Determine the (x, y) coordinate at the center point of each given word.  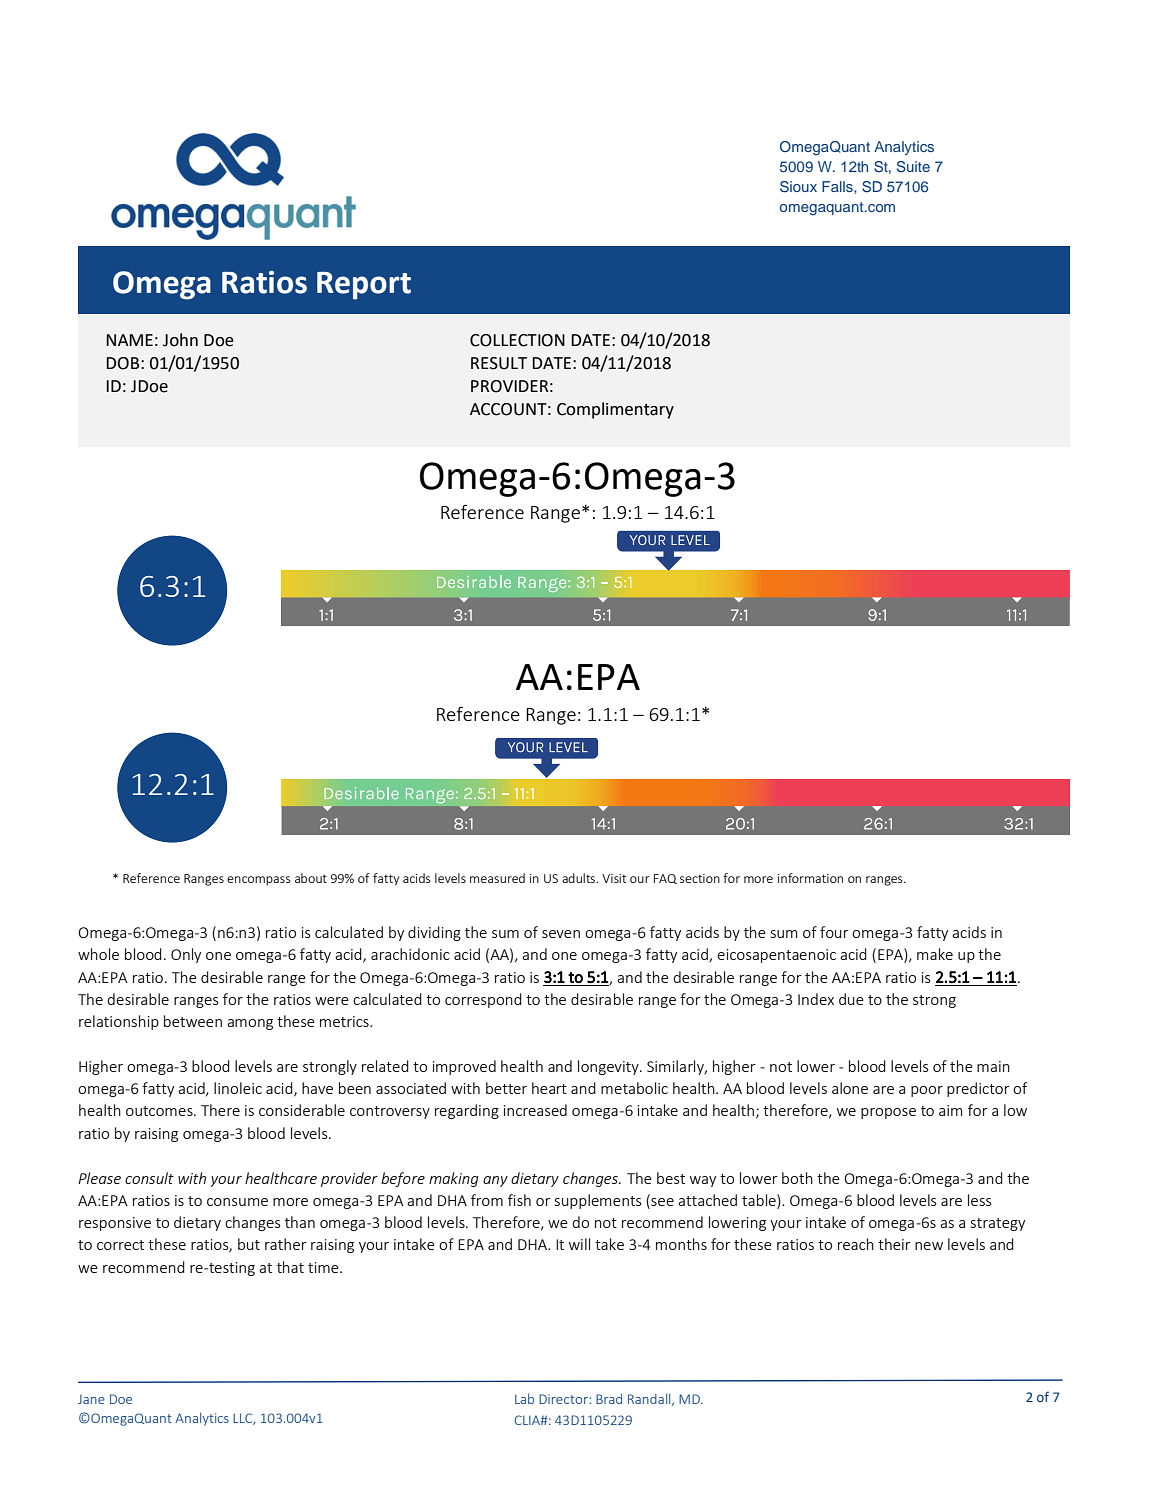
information (810, 878)
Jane (91, 1399)
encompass (259, 881)
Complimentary (615, 410)
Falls (838, 186)
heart (549, 1088)
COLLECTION (517, 340)
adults (580, 878)
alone (850, 1088)
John (180, 340)
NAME (129, 340)
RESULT (499, 363)
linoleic (238, 1088)
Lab (524, 1399)
